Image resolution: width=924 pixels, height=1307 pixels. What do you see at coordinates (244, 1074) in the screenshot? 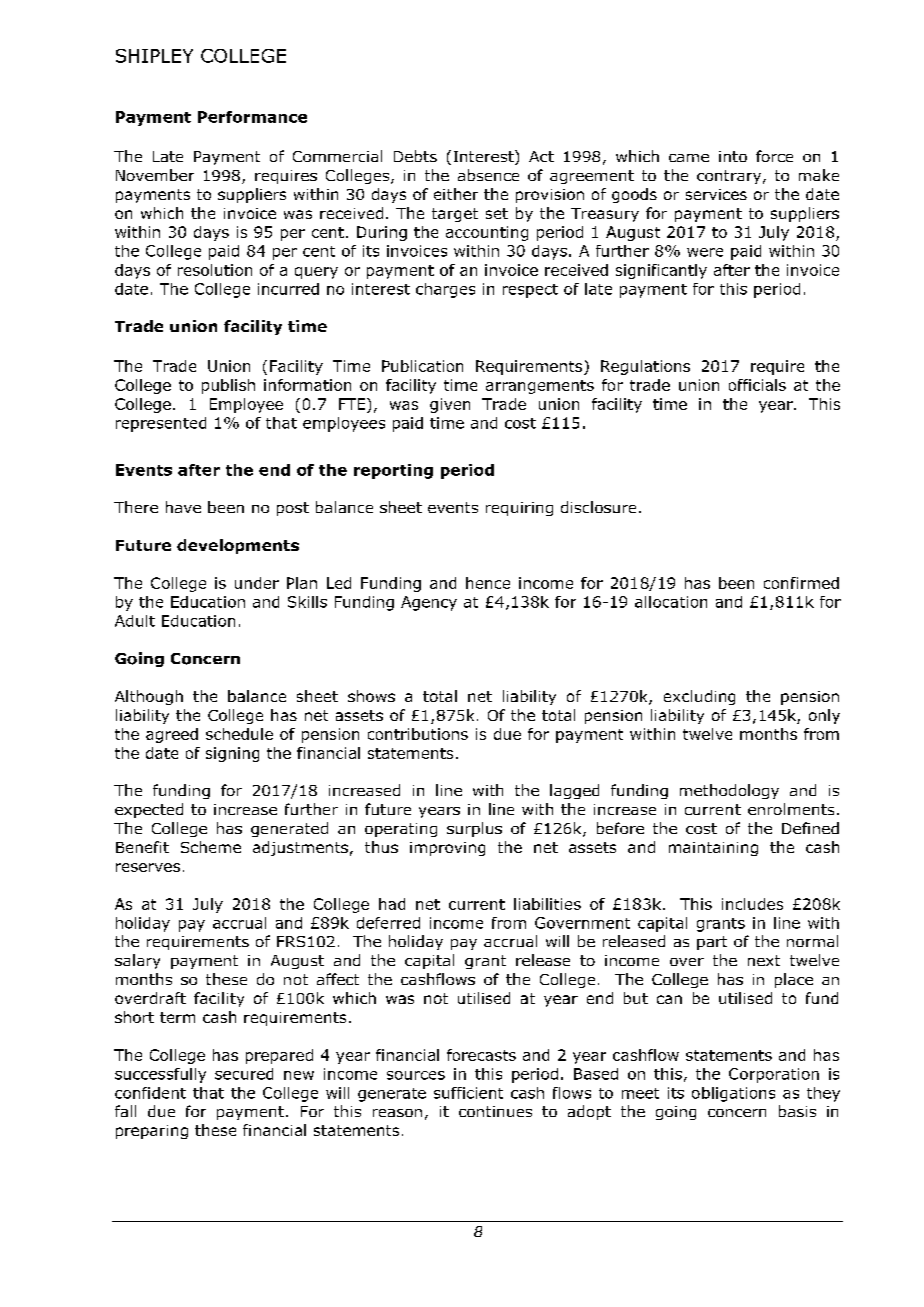
I see `secured` at bounding box center [244, 1074].
